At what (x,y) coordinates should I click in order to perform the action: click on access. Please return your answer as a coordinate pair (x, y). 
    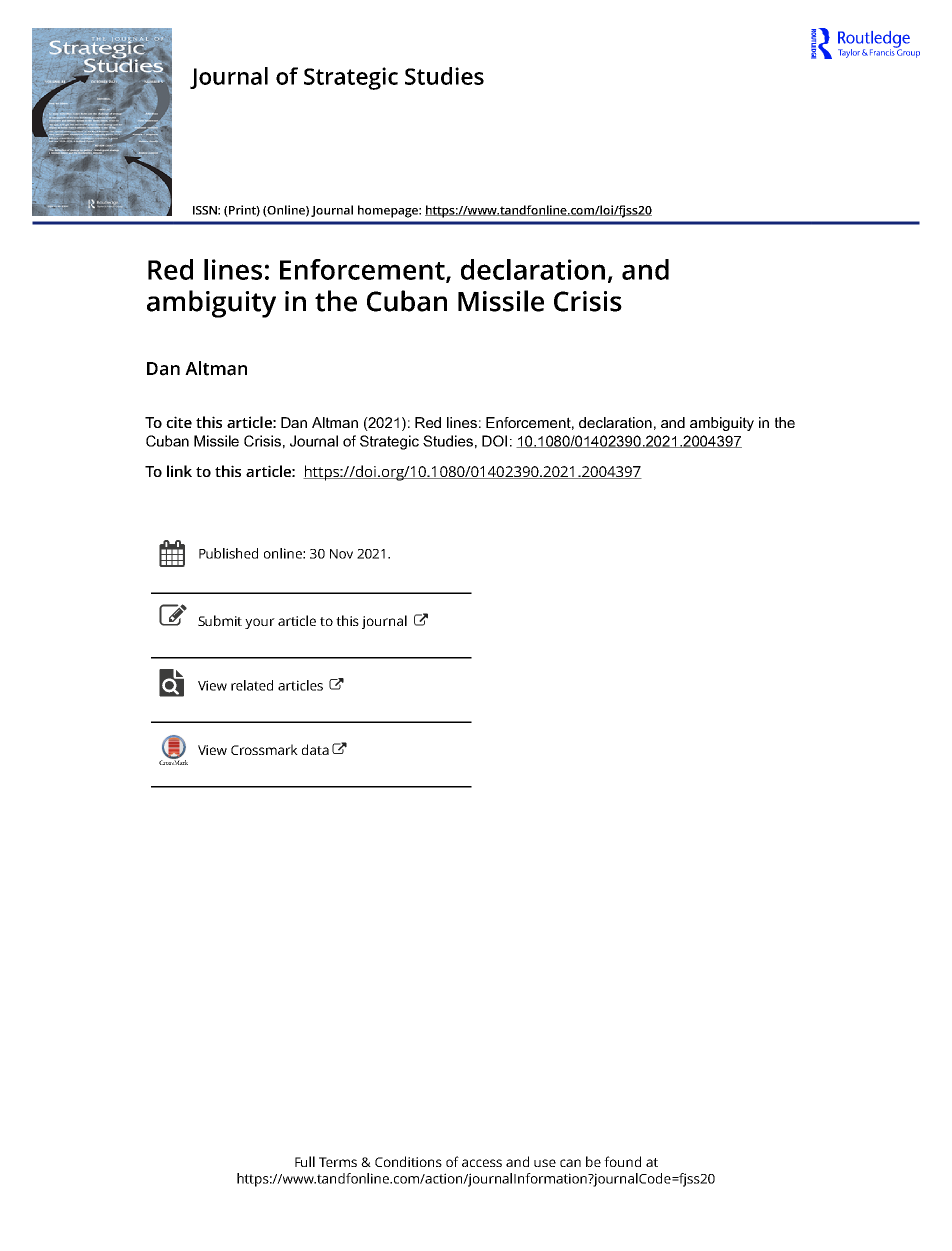
    Looking at the image, I should click on (482, 1163).
